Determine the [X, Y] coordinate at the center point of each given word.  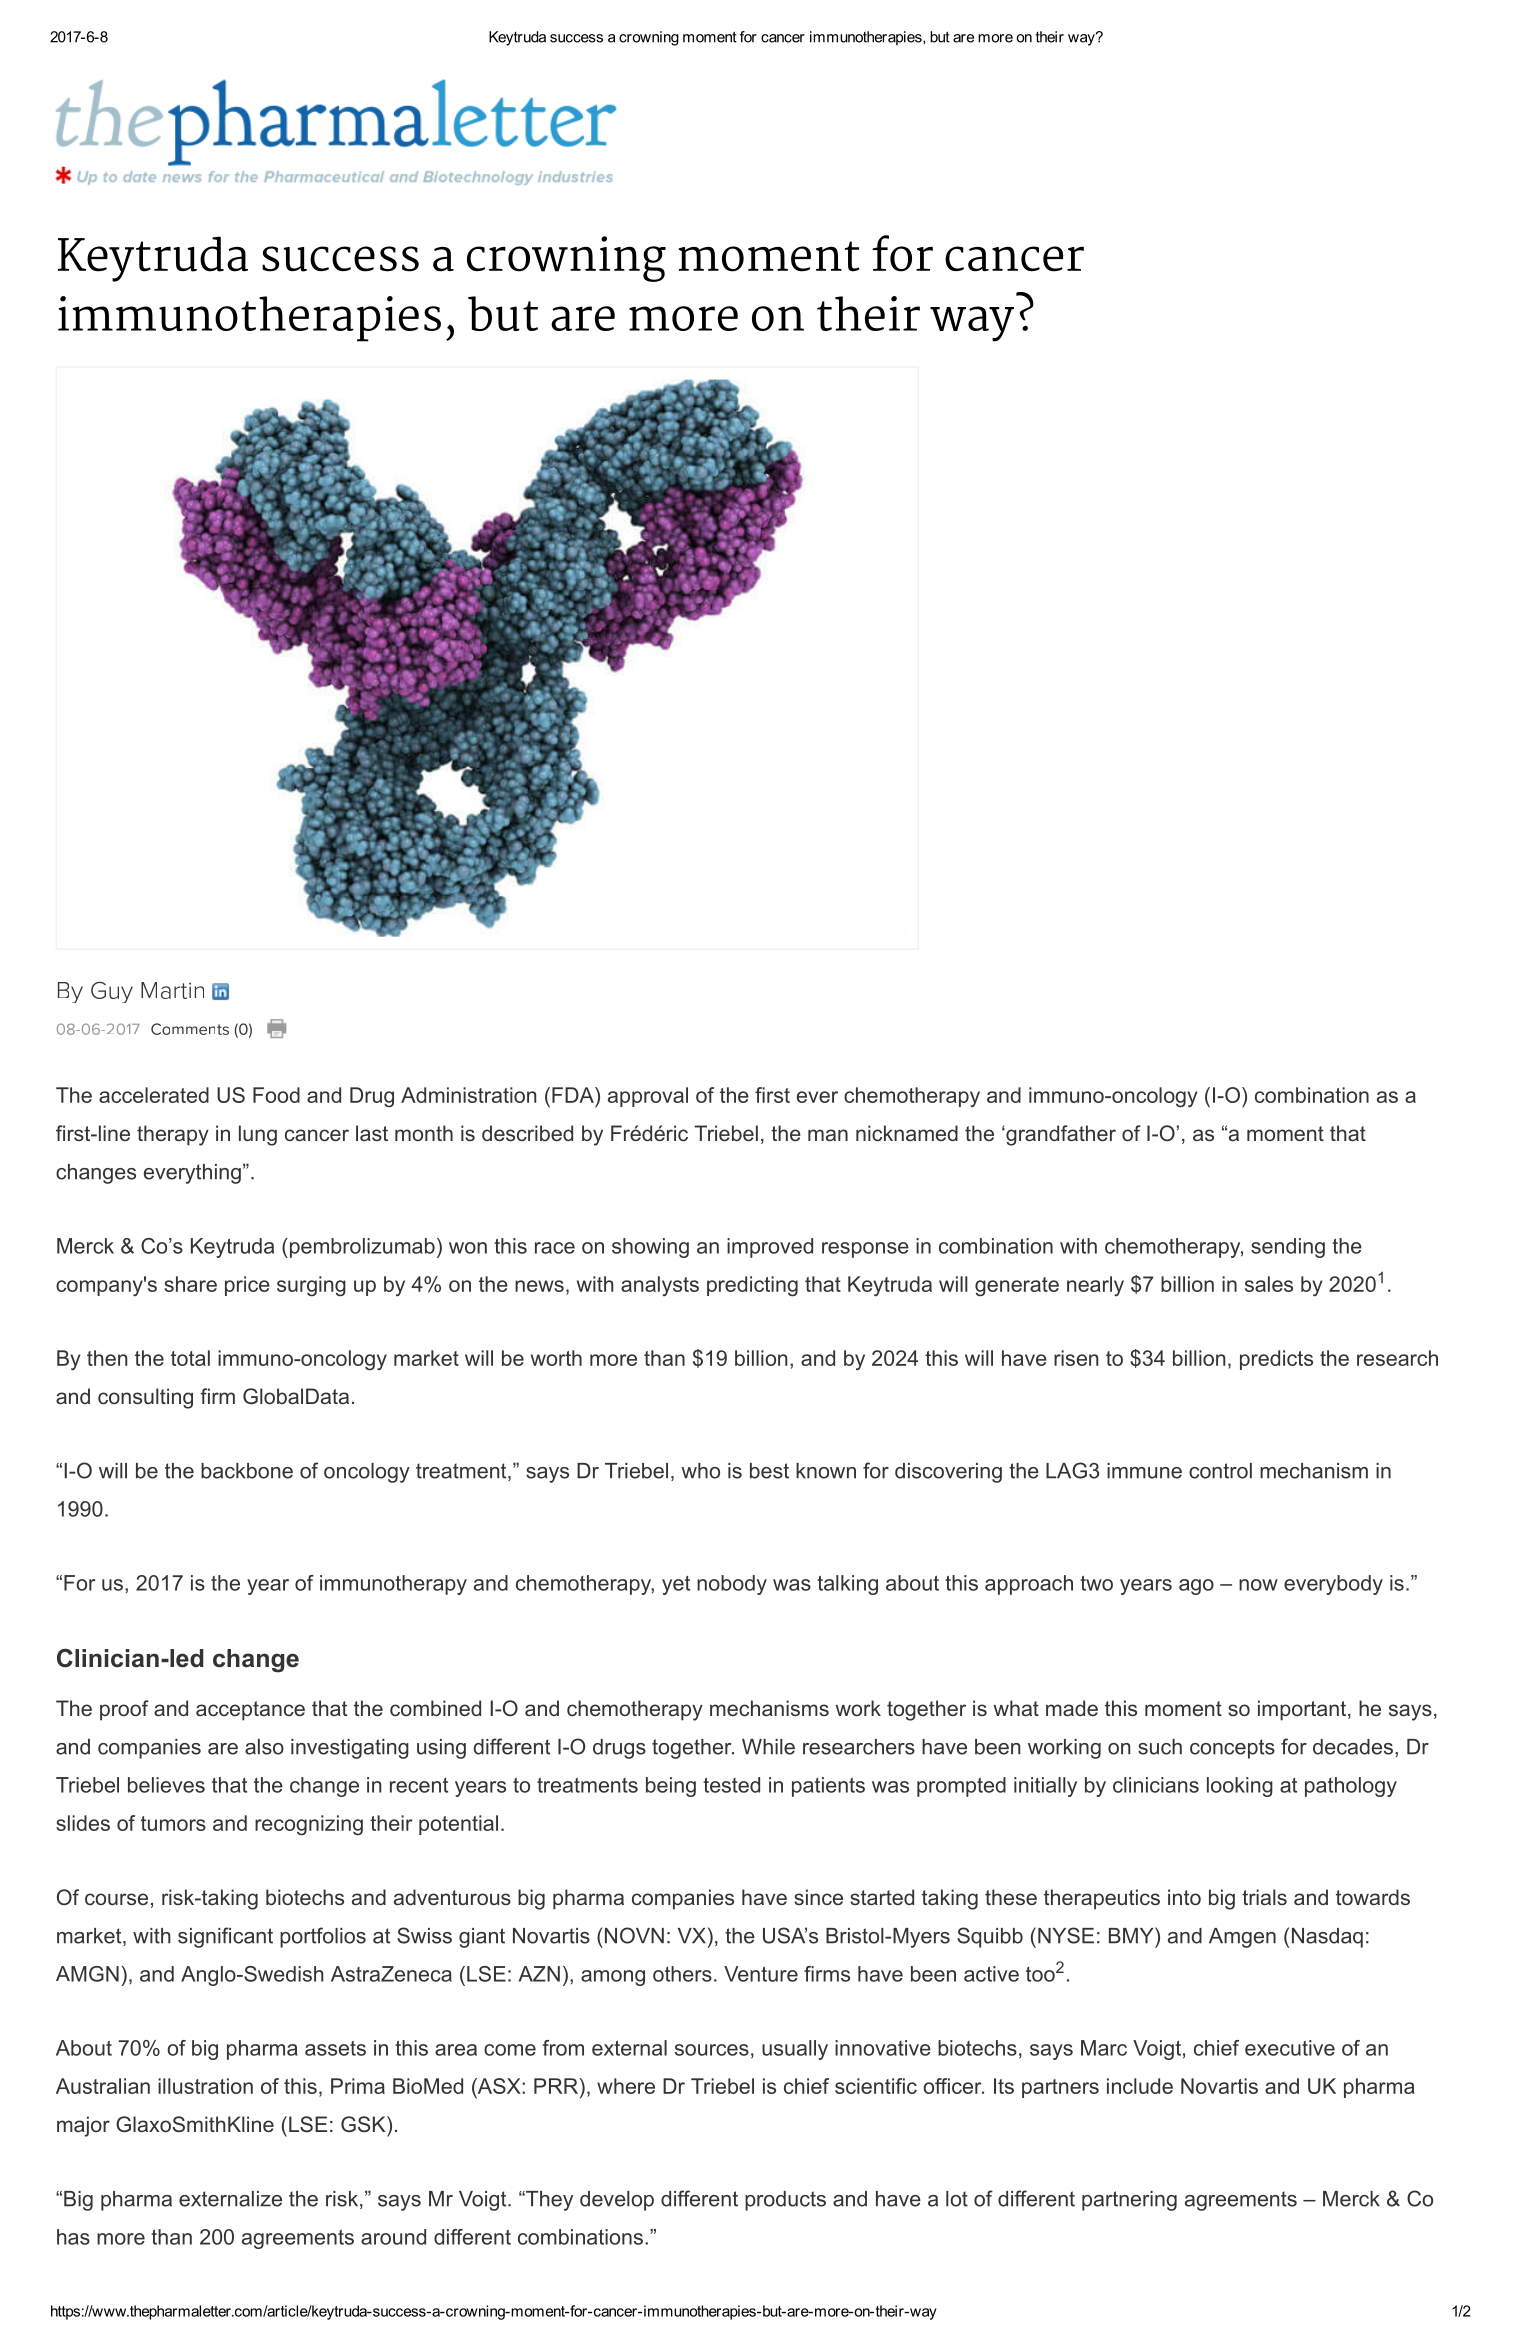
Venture [761, 1974]
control [1220, 1471]
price [247, 1286]
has [73, 2237]
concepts [1232, 1749]
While [768, 1747]
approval [648, 1097]
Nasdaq [1327, 1938]
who [700, 1471]
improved [770, 1248]
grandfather [1060, 1135]
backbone [247, 1471]
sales [1269, 1284]
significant [225, 1937]
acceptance [250, 1711]
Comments [190, 1029]
